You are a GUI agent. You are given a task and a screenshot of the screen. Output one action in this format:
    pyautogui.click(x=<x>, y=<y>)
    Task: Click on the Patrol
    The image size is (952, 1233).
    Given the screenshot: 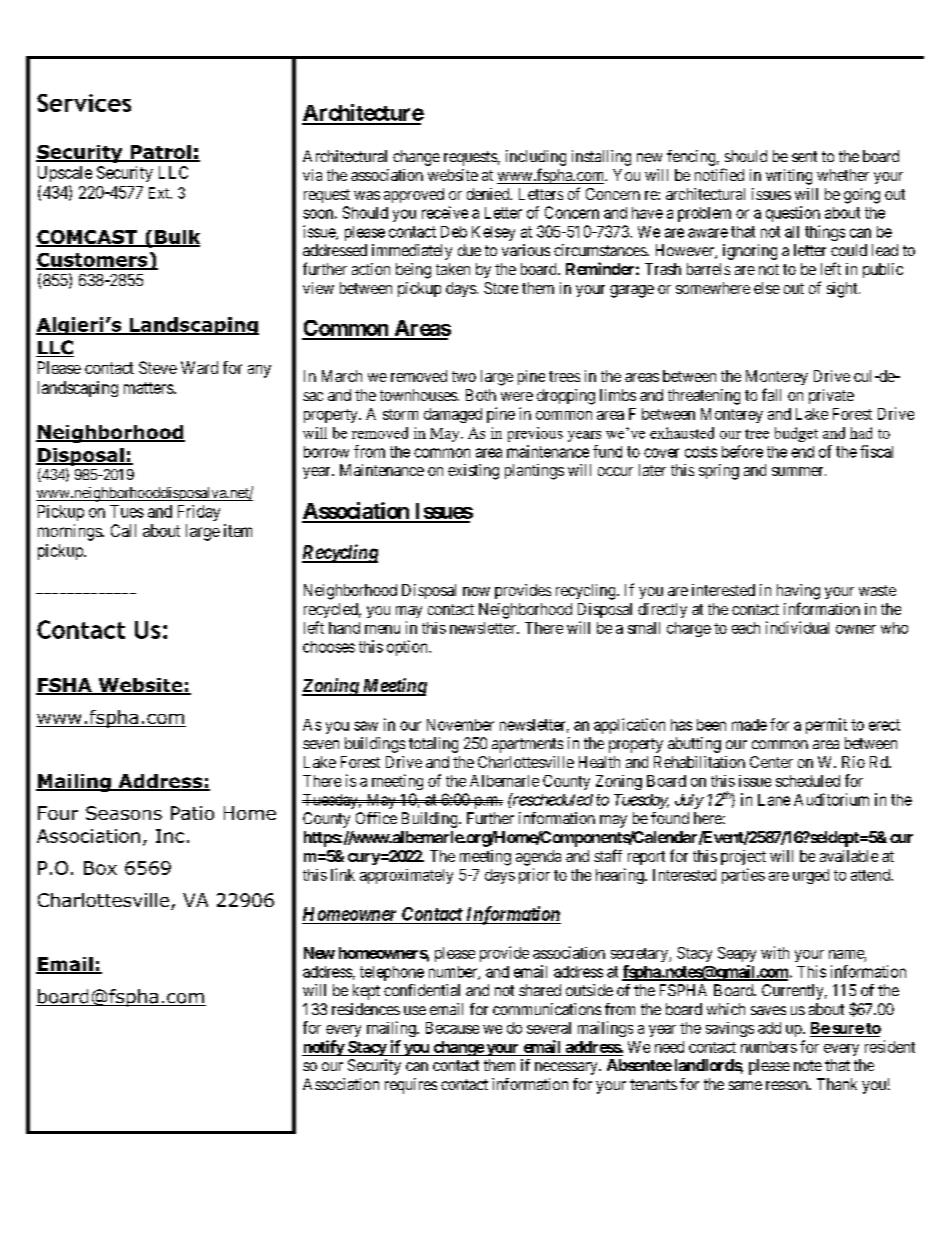 What is the action you would take?
    pyautogui.click(x=160, y=153)
